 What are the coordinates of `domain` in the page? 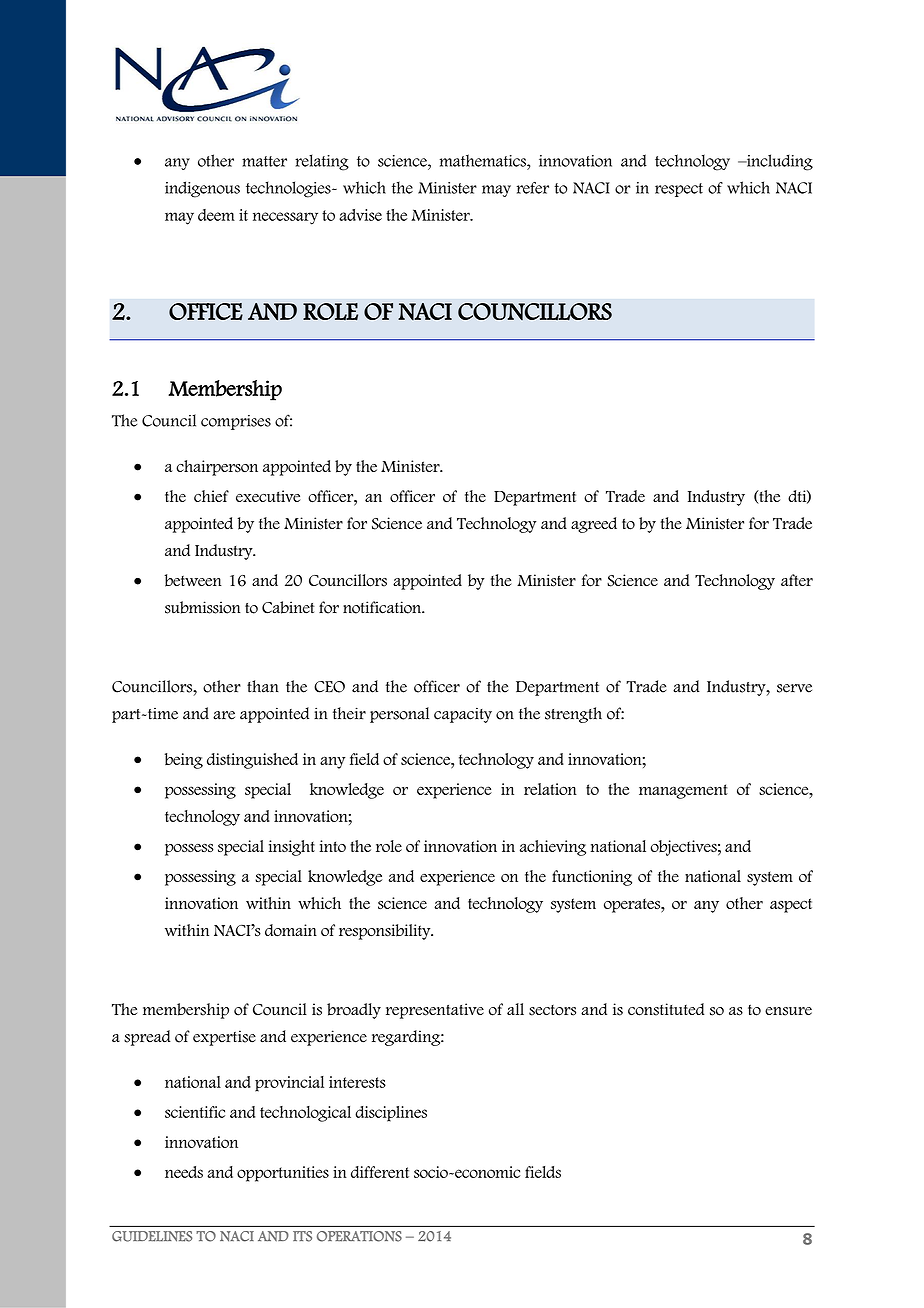 It's located at (291, 930).
